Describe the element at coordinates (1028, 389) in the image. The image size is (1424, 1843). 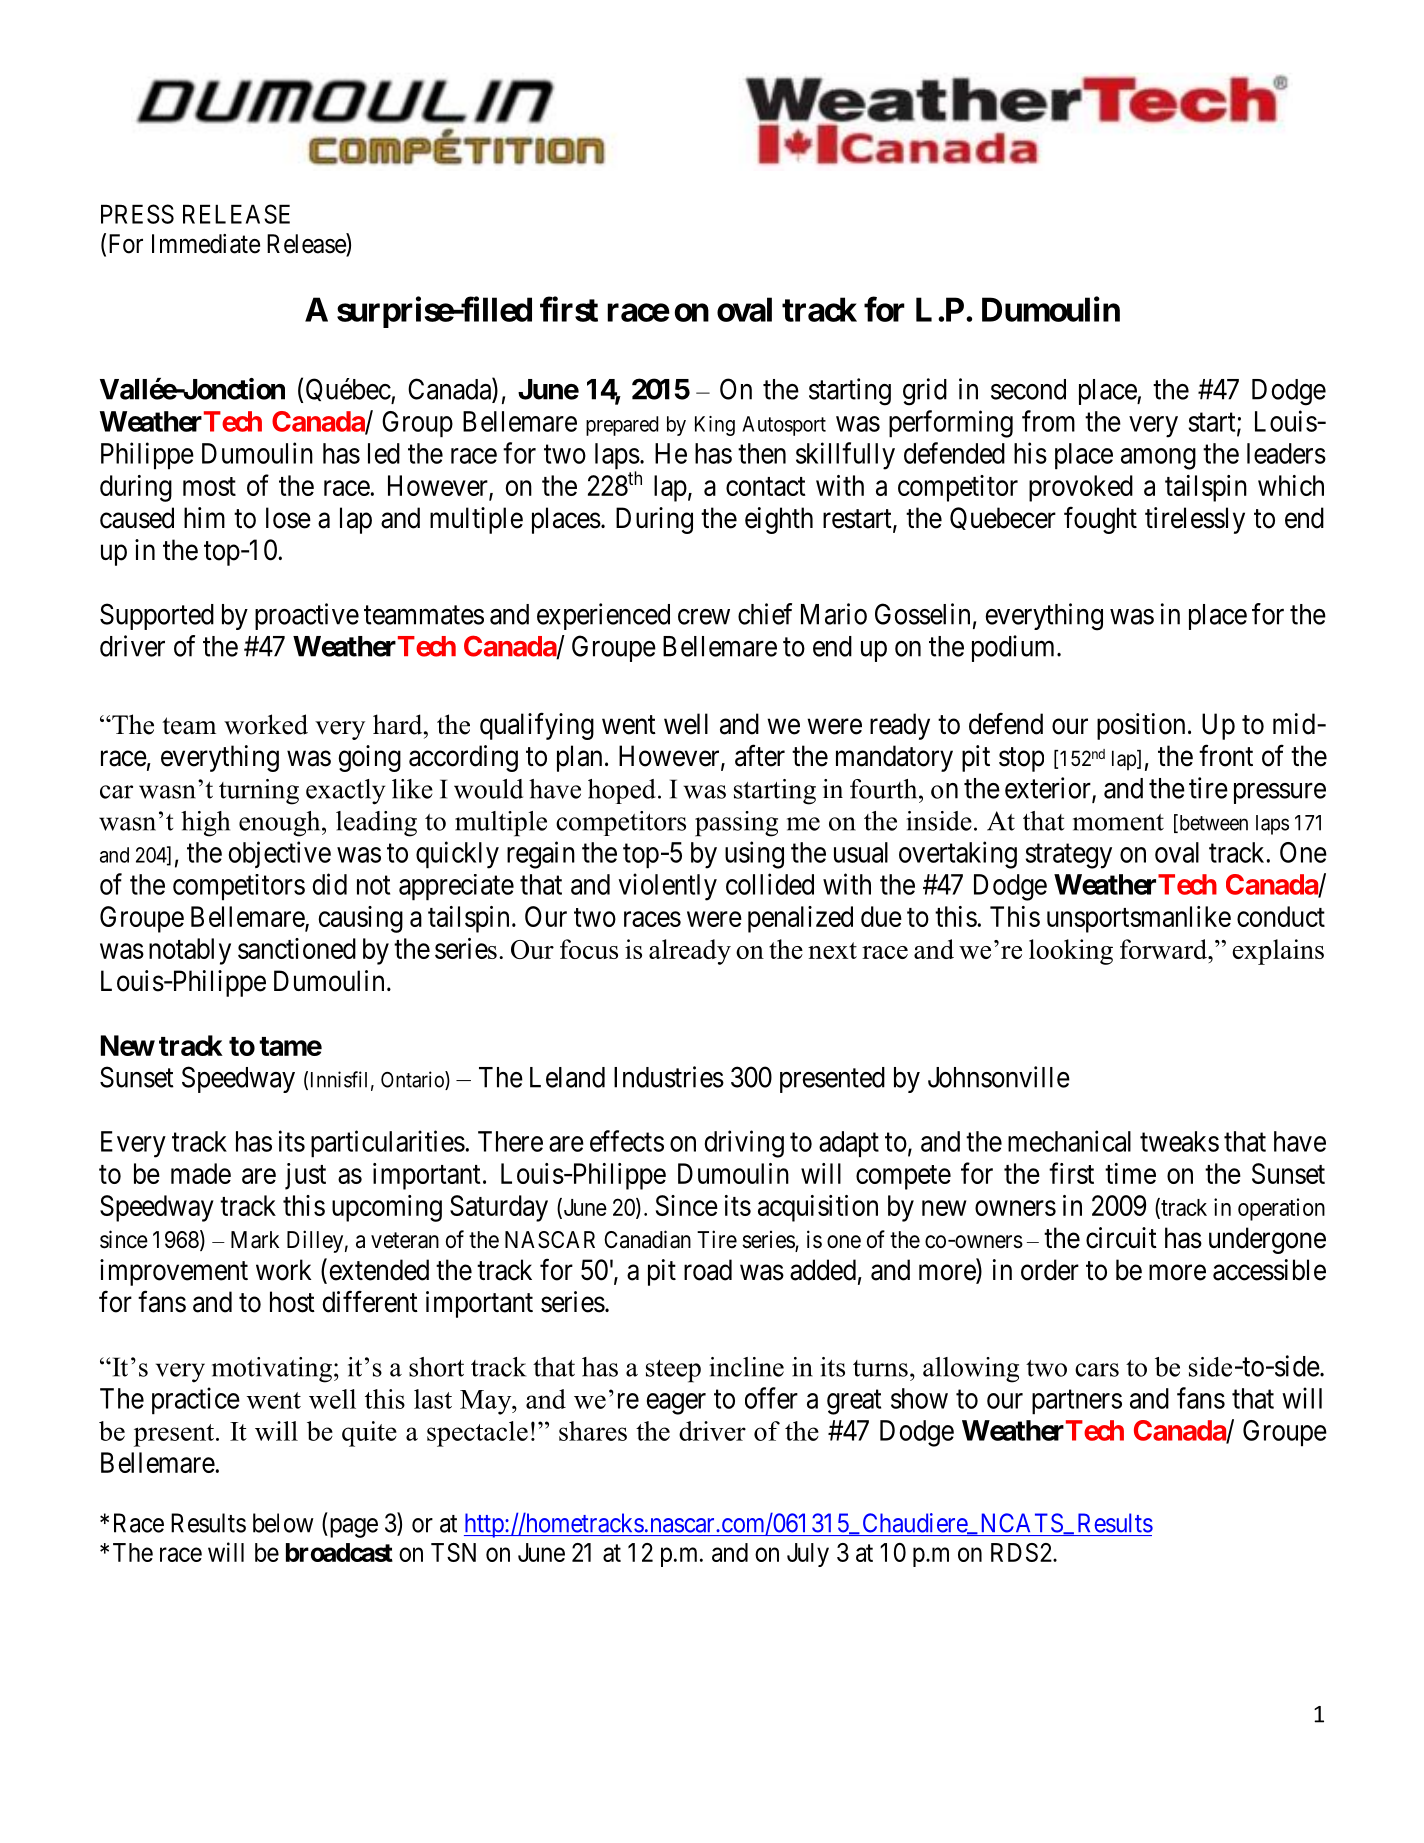
I see `second` at that location.
